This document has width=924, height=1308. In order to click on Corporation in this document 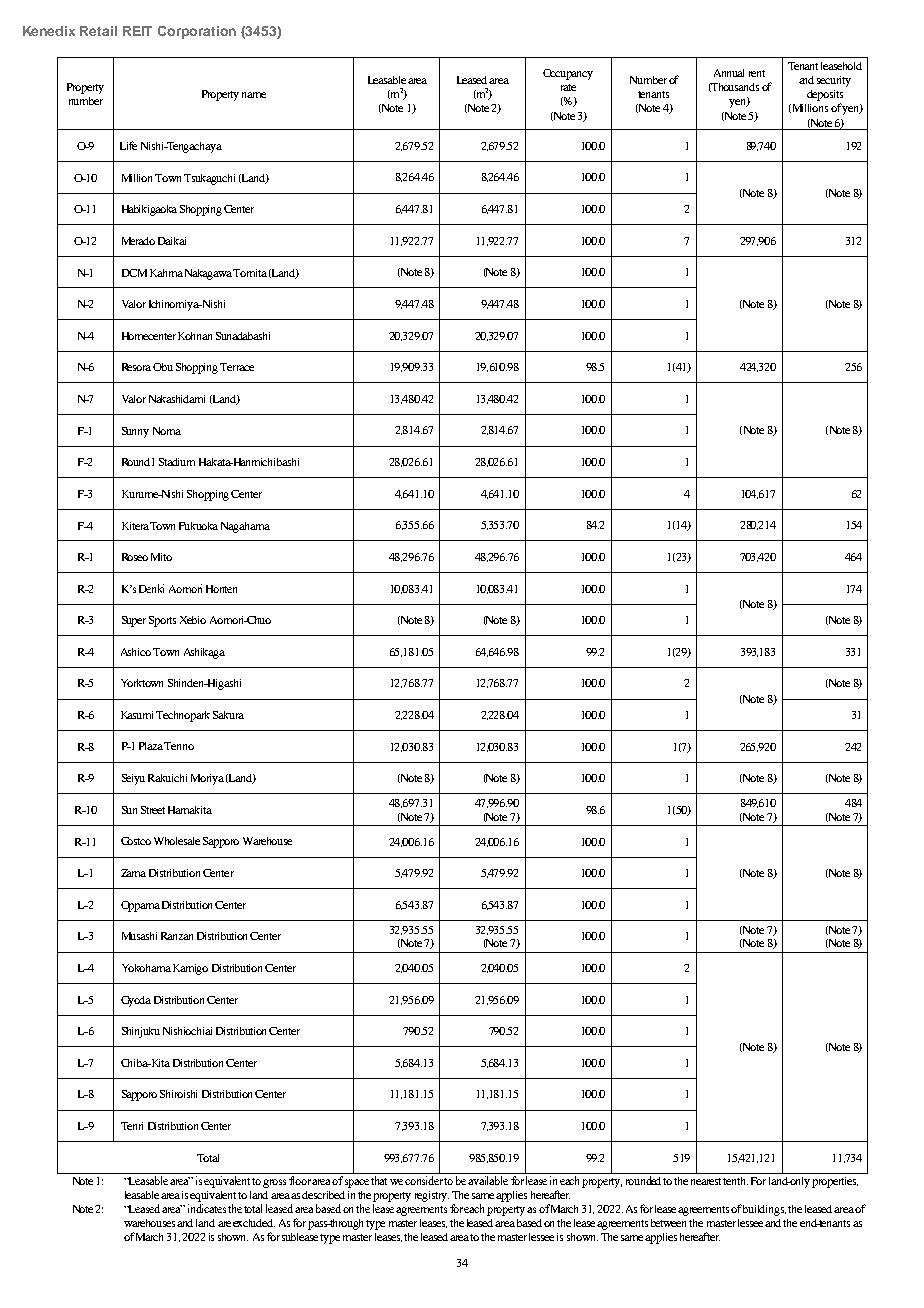, I will do `click(197, 32)`.
